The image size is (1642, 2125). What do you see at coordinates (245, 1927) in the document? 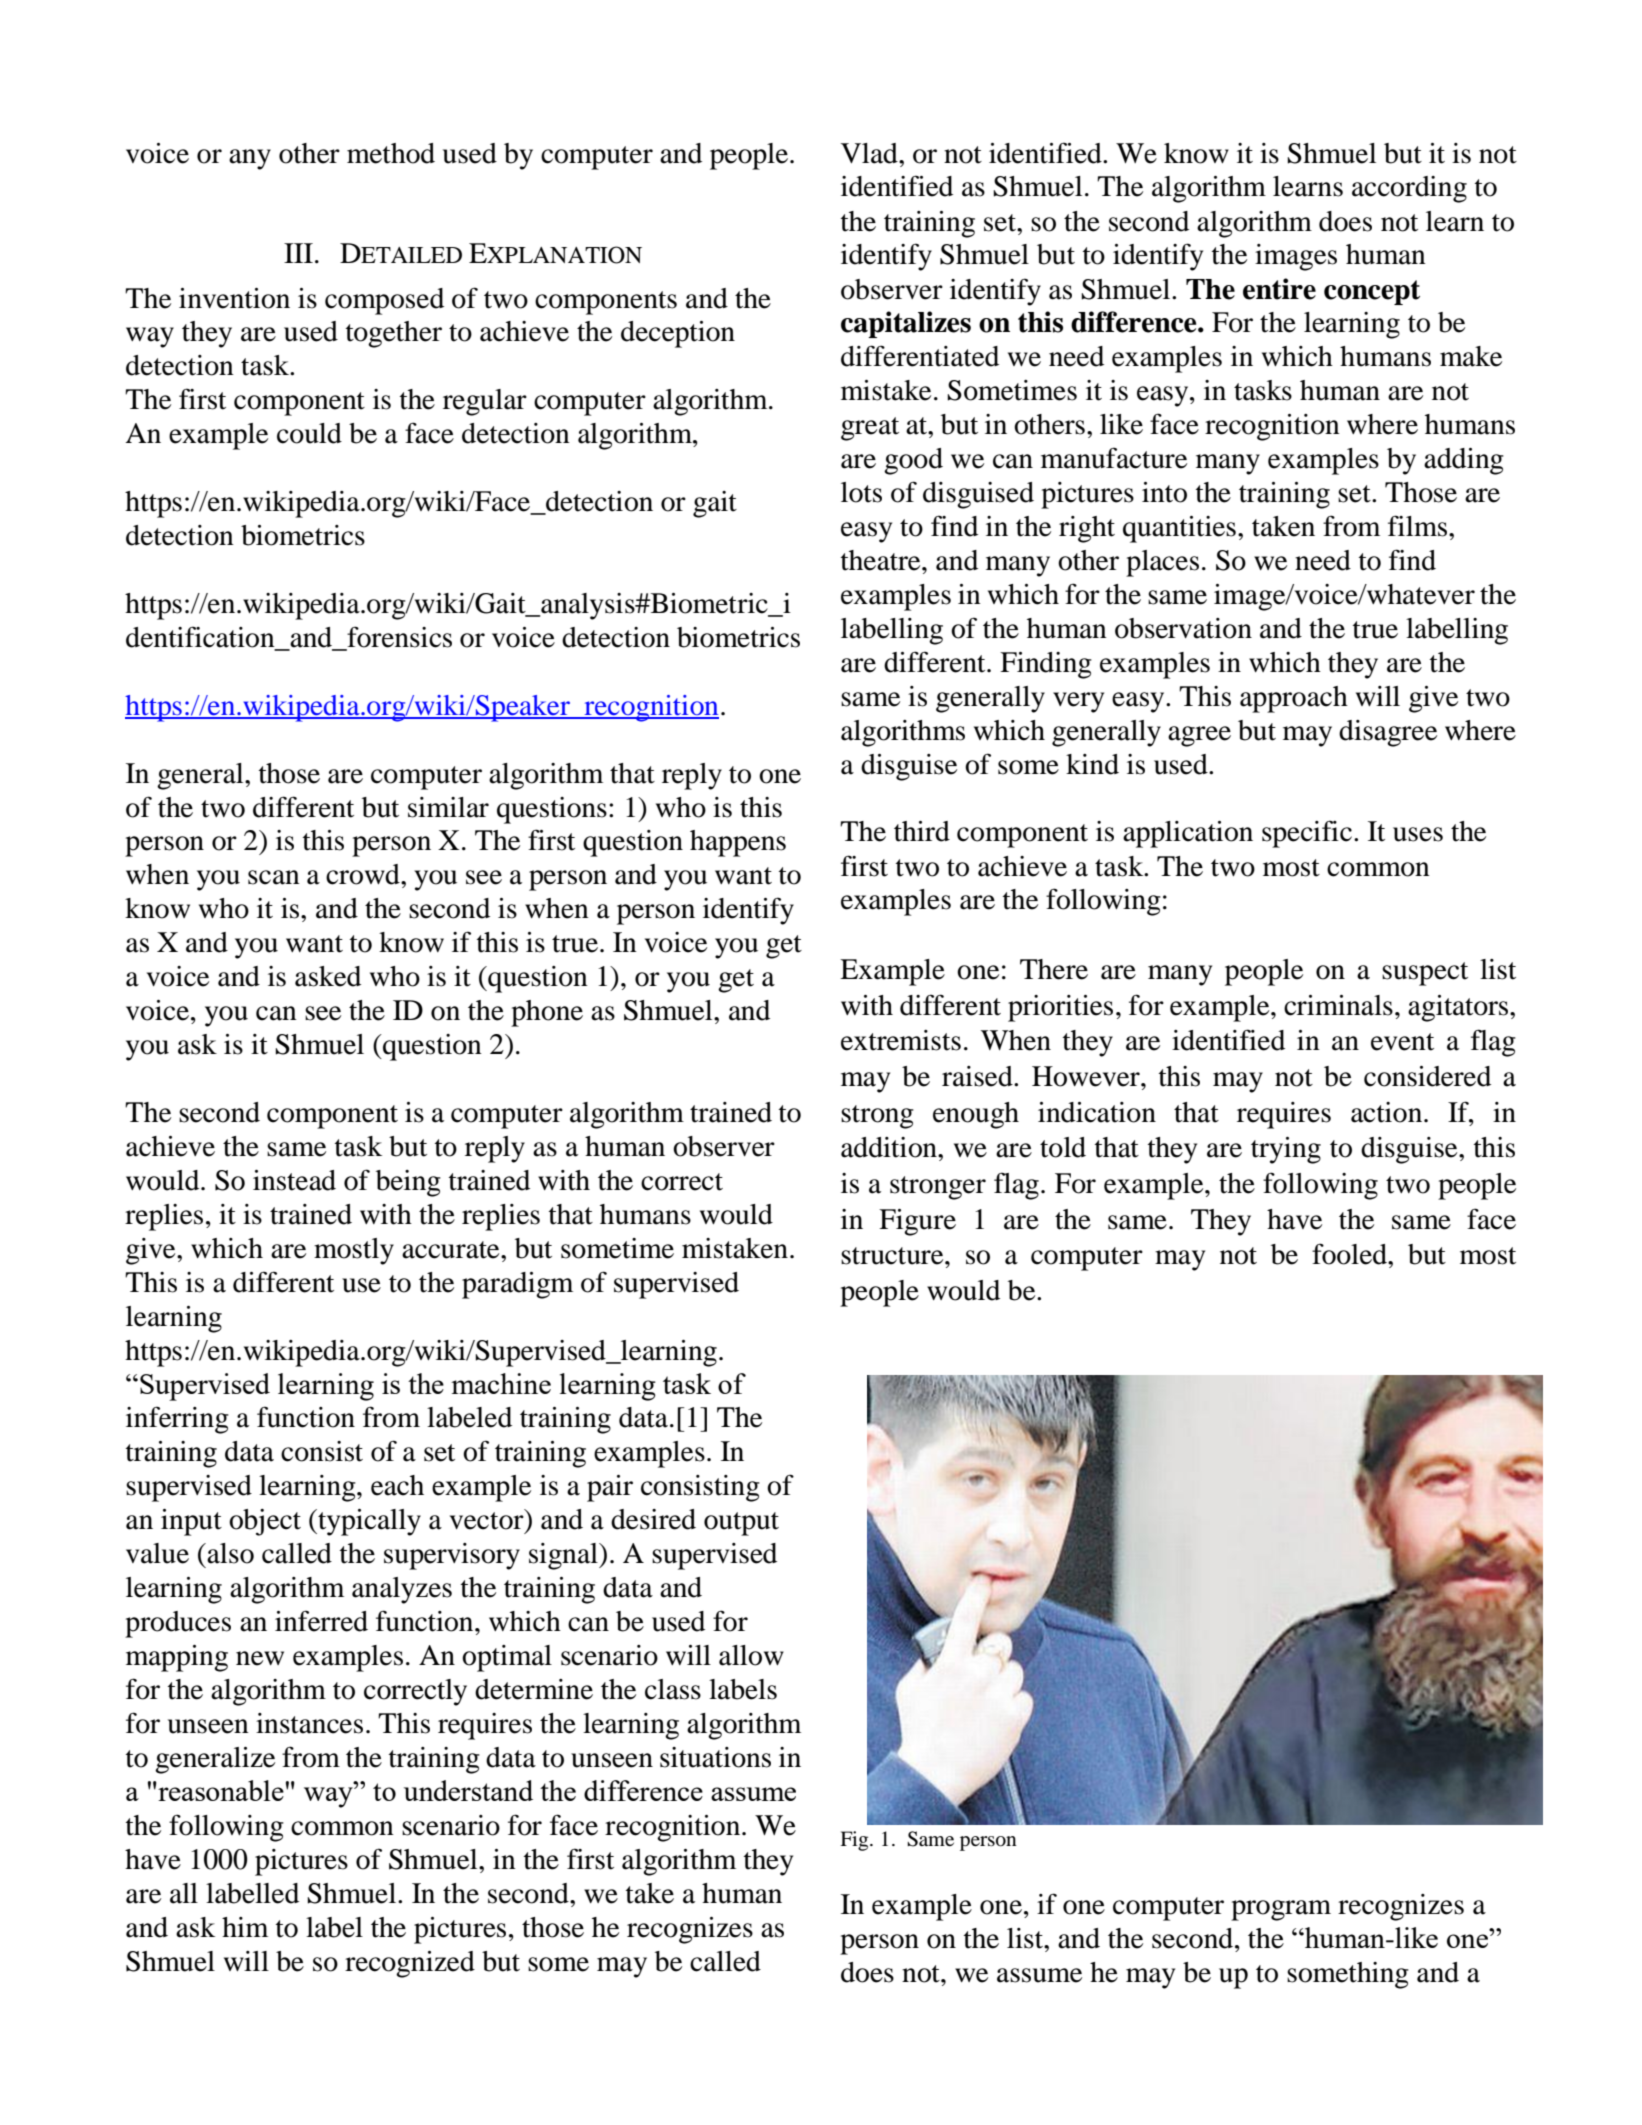
I see `him` at bounding box center [245, 1927].
